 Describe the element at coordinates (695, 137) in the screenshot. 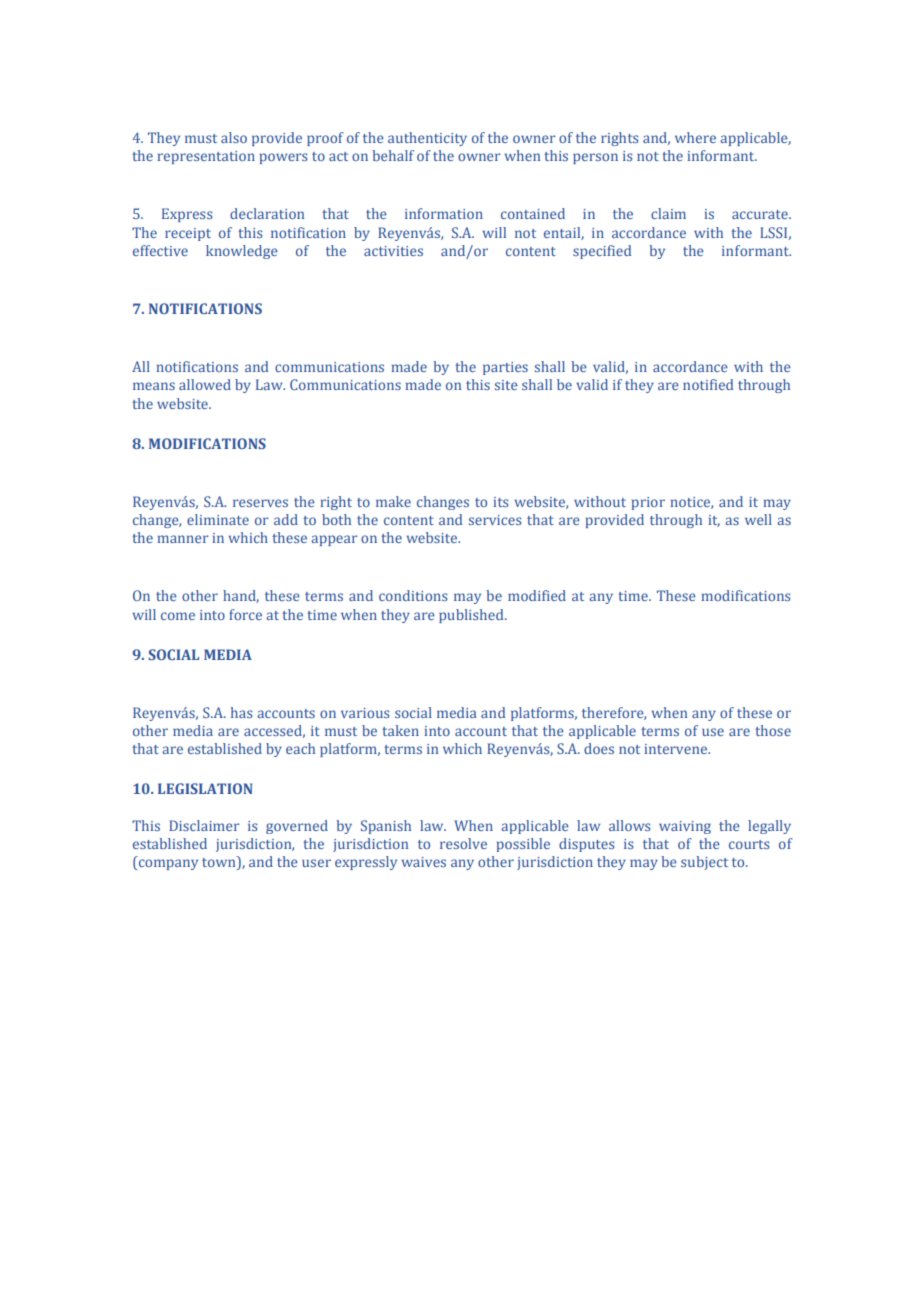

I see `where` at that location.
